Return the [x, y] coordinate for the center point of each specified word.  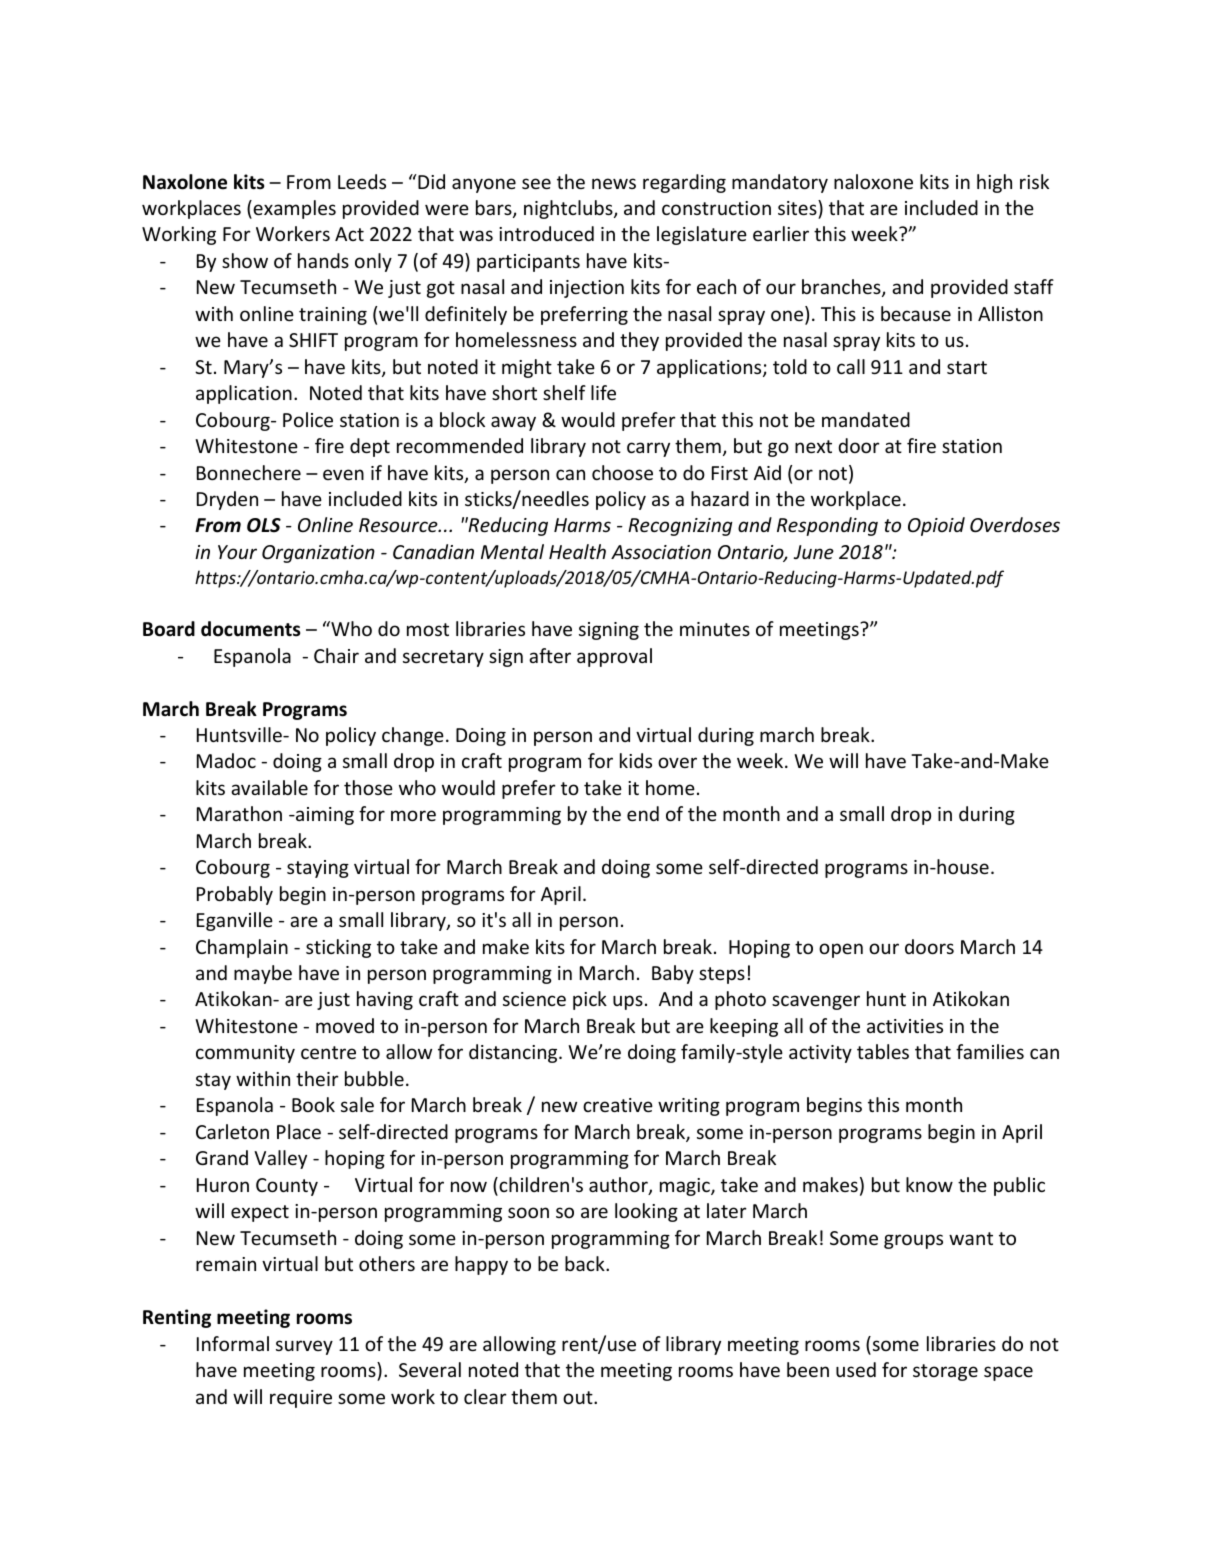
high [994, 183]
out [579, 1397]
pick [590, 1000]
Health [577, 551]
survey [304, 1347]
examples [293, 209]
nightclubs [569, 209]
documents [250, 629]
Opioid [936, 526]
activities [905, 1026]
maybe [263, 974]
